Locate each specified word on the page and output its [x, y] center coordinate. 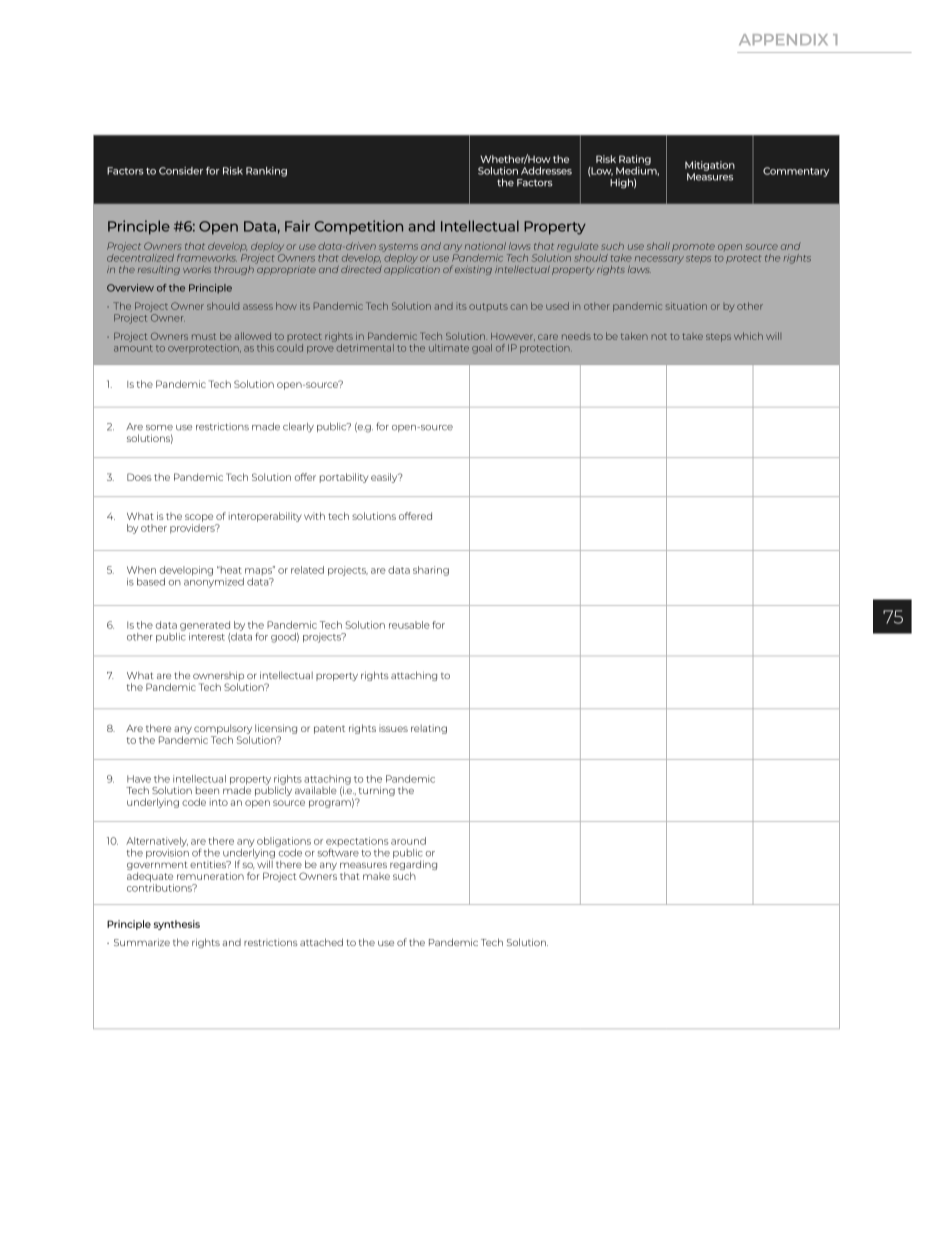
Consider [181, 171]
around [408, 841]
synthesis [177, 925]
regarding [413, 866]
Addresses [546, 171]
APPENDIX [783, 39]
